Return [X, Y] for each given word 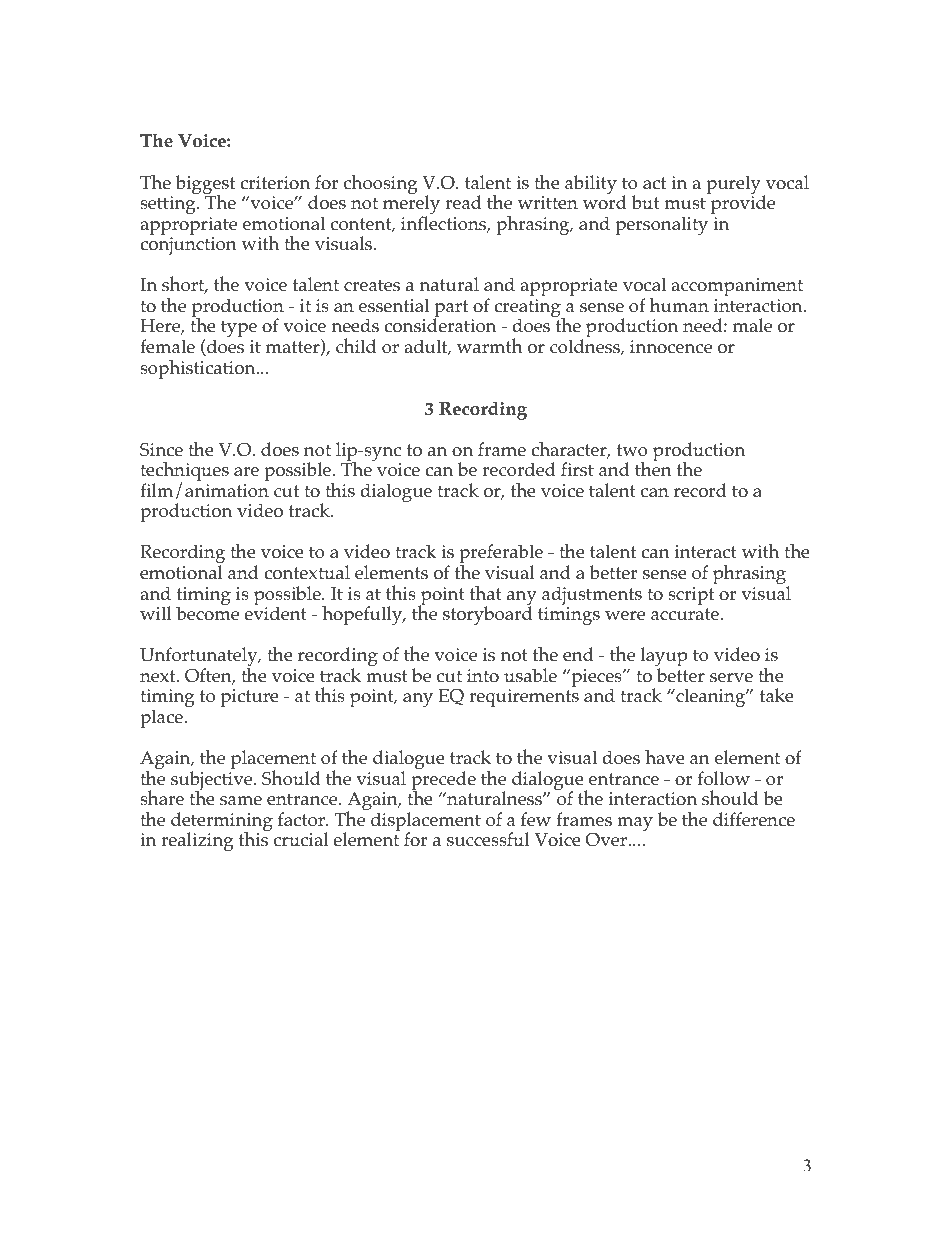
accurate [685, 614]
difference [754, 819]
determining [222, 823]
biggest [205, 186]
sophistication [199, 369]
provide [743, 204]
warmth [490, 345]
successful [488, 839]
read [463, 202]
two [632, 450]
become [207, 613]
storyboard [487, 615]
